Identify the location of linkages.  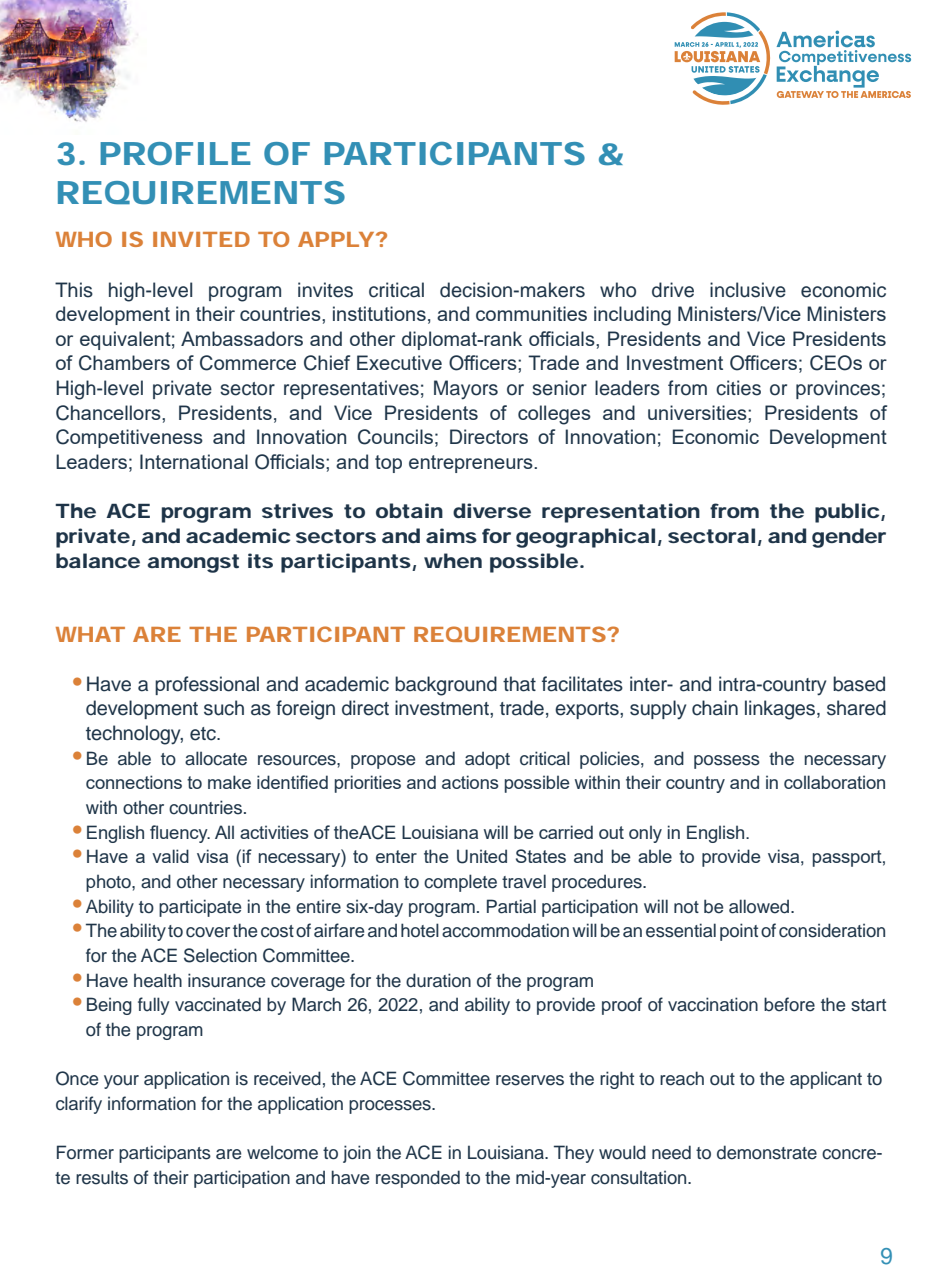
(781, 710).
